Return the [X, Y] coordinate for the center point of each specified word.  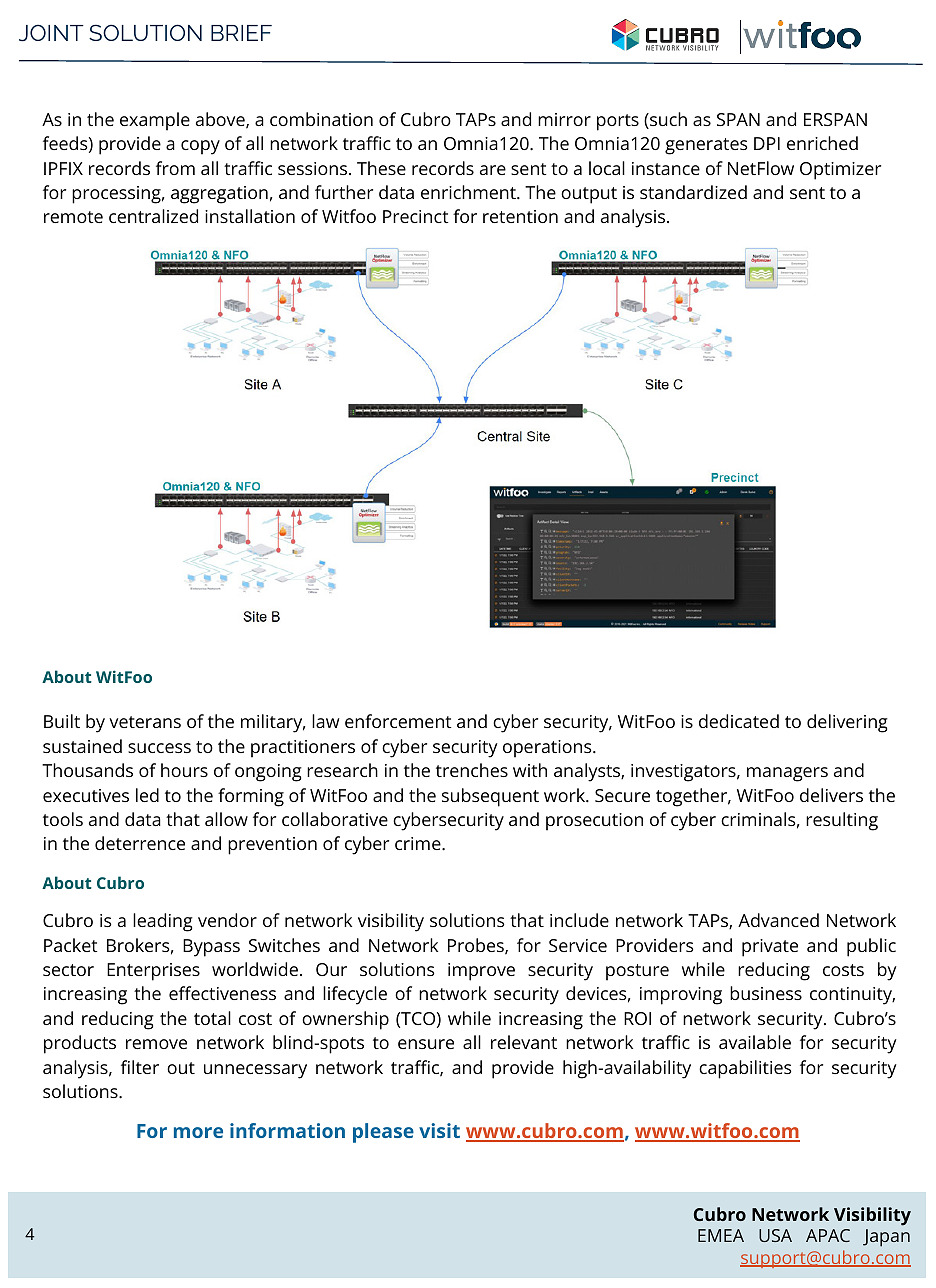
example [155, 121]
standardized [693, 192]
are [493, 170]
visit [439, 1130]
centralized [153, 216]
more [198, 1132]
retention [520, 216]
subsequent [490, 797]
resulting [842, 821]
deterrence [140, 843]
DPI [767, 143]
